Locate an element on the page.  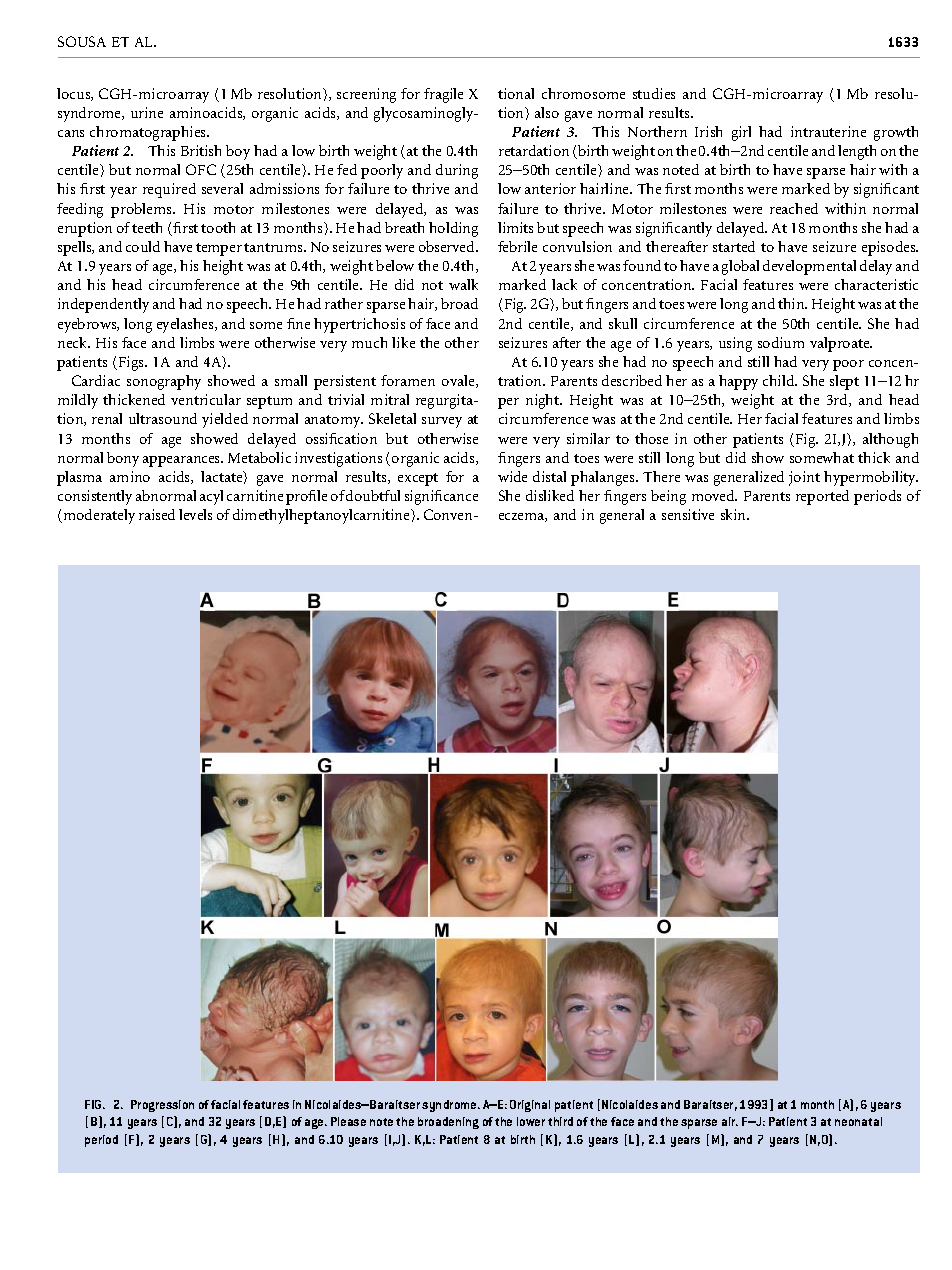
Please is located at coordinates (348, 1121).
